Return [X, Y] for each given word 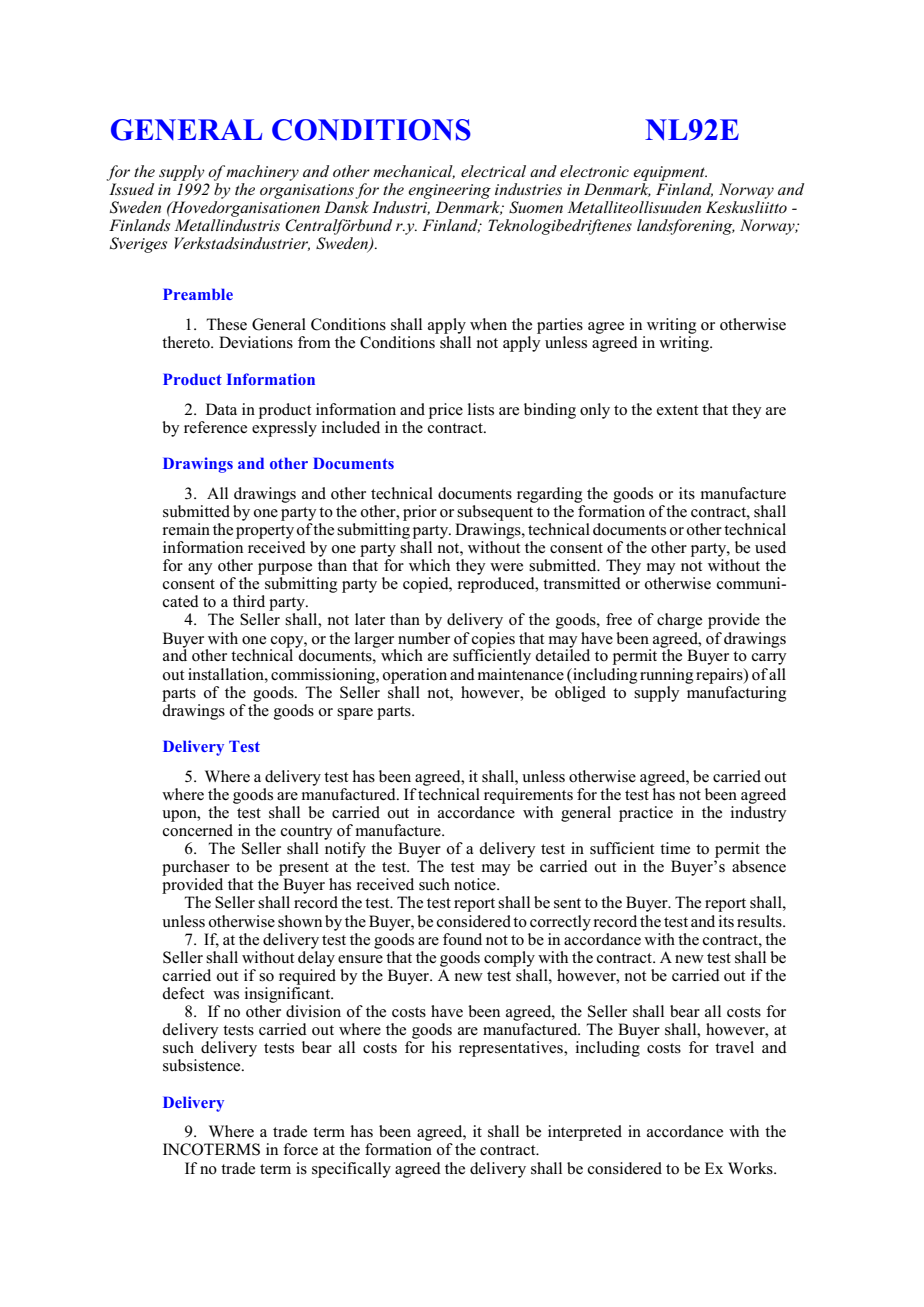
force [300, 1149]
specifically [351, 1170]
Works [751, 1168]
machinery [262, 173]
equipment [670, 173]
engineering [449, 191]
